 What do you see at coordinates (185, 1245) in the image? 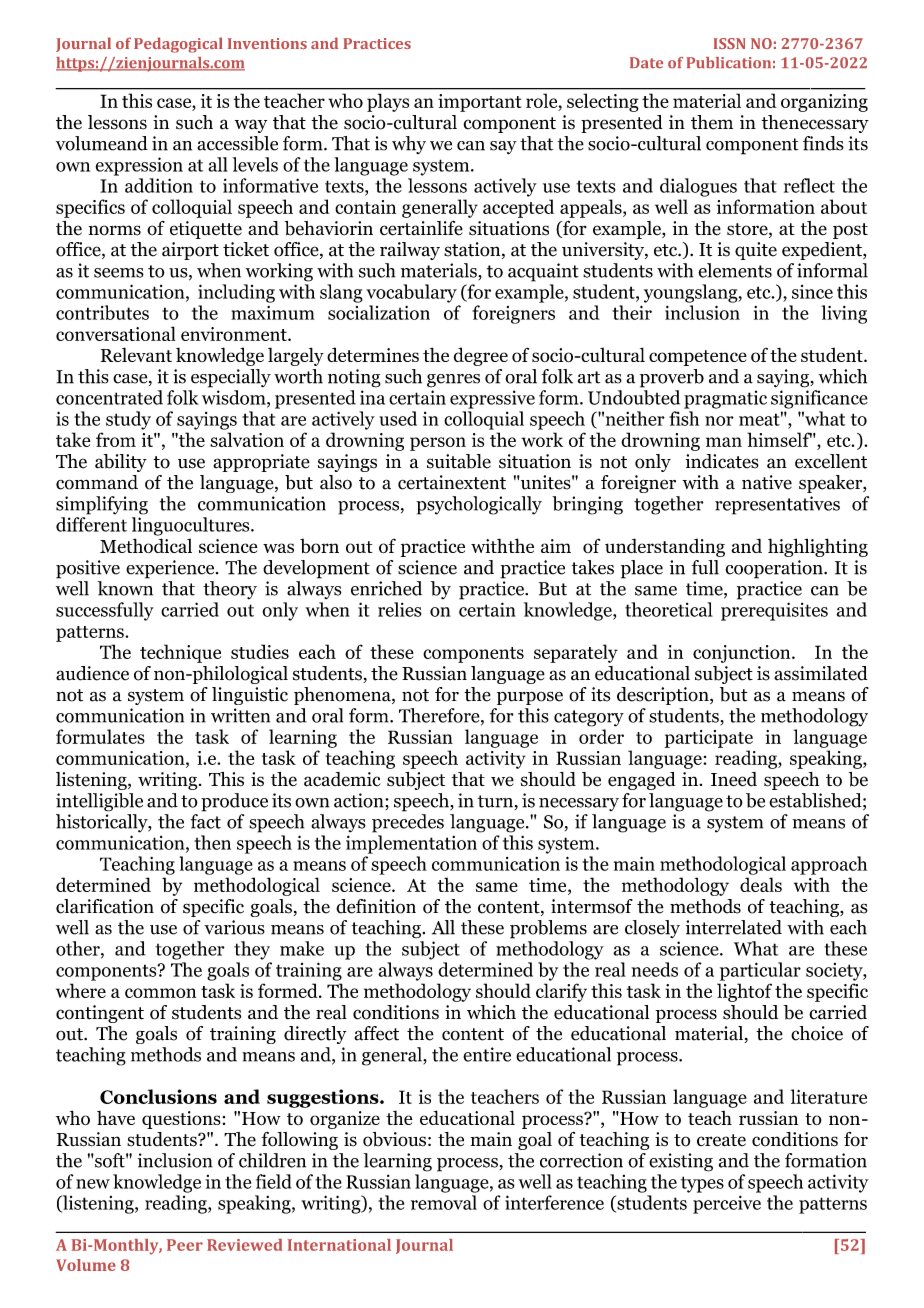
I see `Peer` at bounding box center [185, 1245].
